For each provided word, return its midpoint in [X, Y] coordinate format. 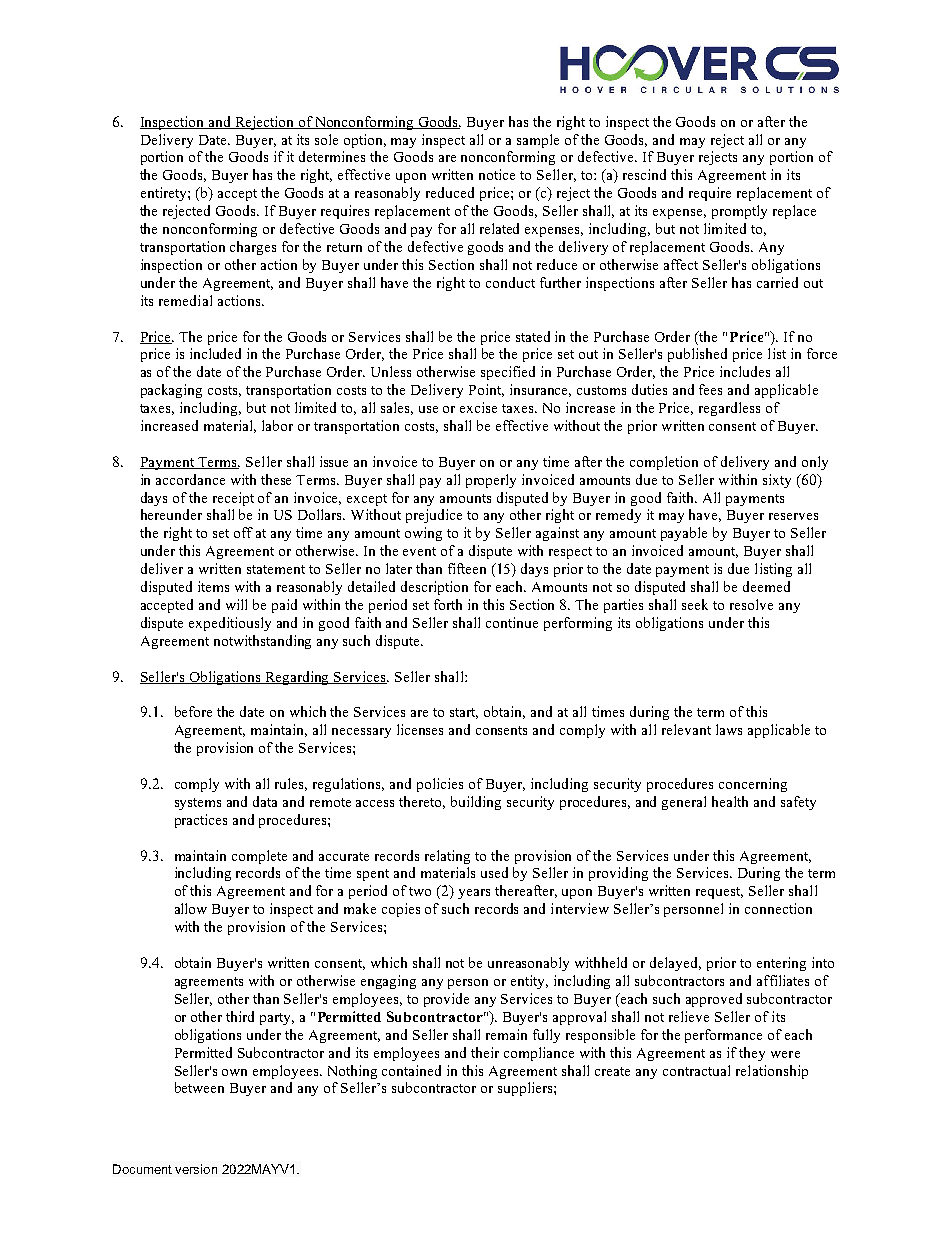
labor [277, 425]
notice [497, 174]
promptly [739, 212]
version [196, 1169]
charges [253, 248]
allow [191, 908]
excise [478, 407]
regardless [729, 409]
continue [512, 622]
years [474, 894]
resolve [751, 604]
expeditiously [230, 624]
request [719, 893]
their [485, 1052]
